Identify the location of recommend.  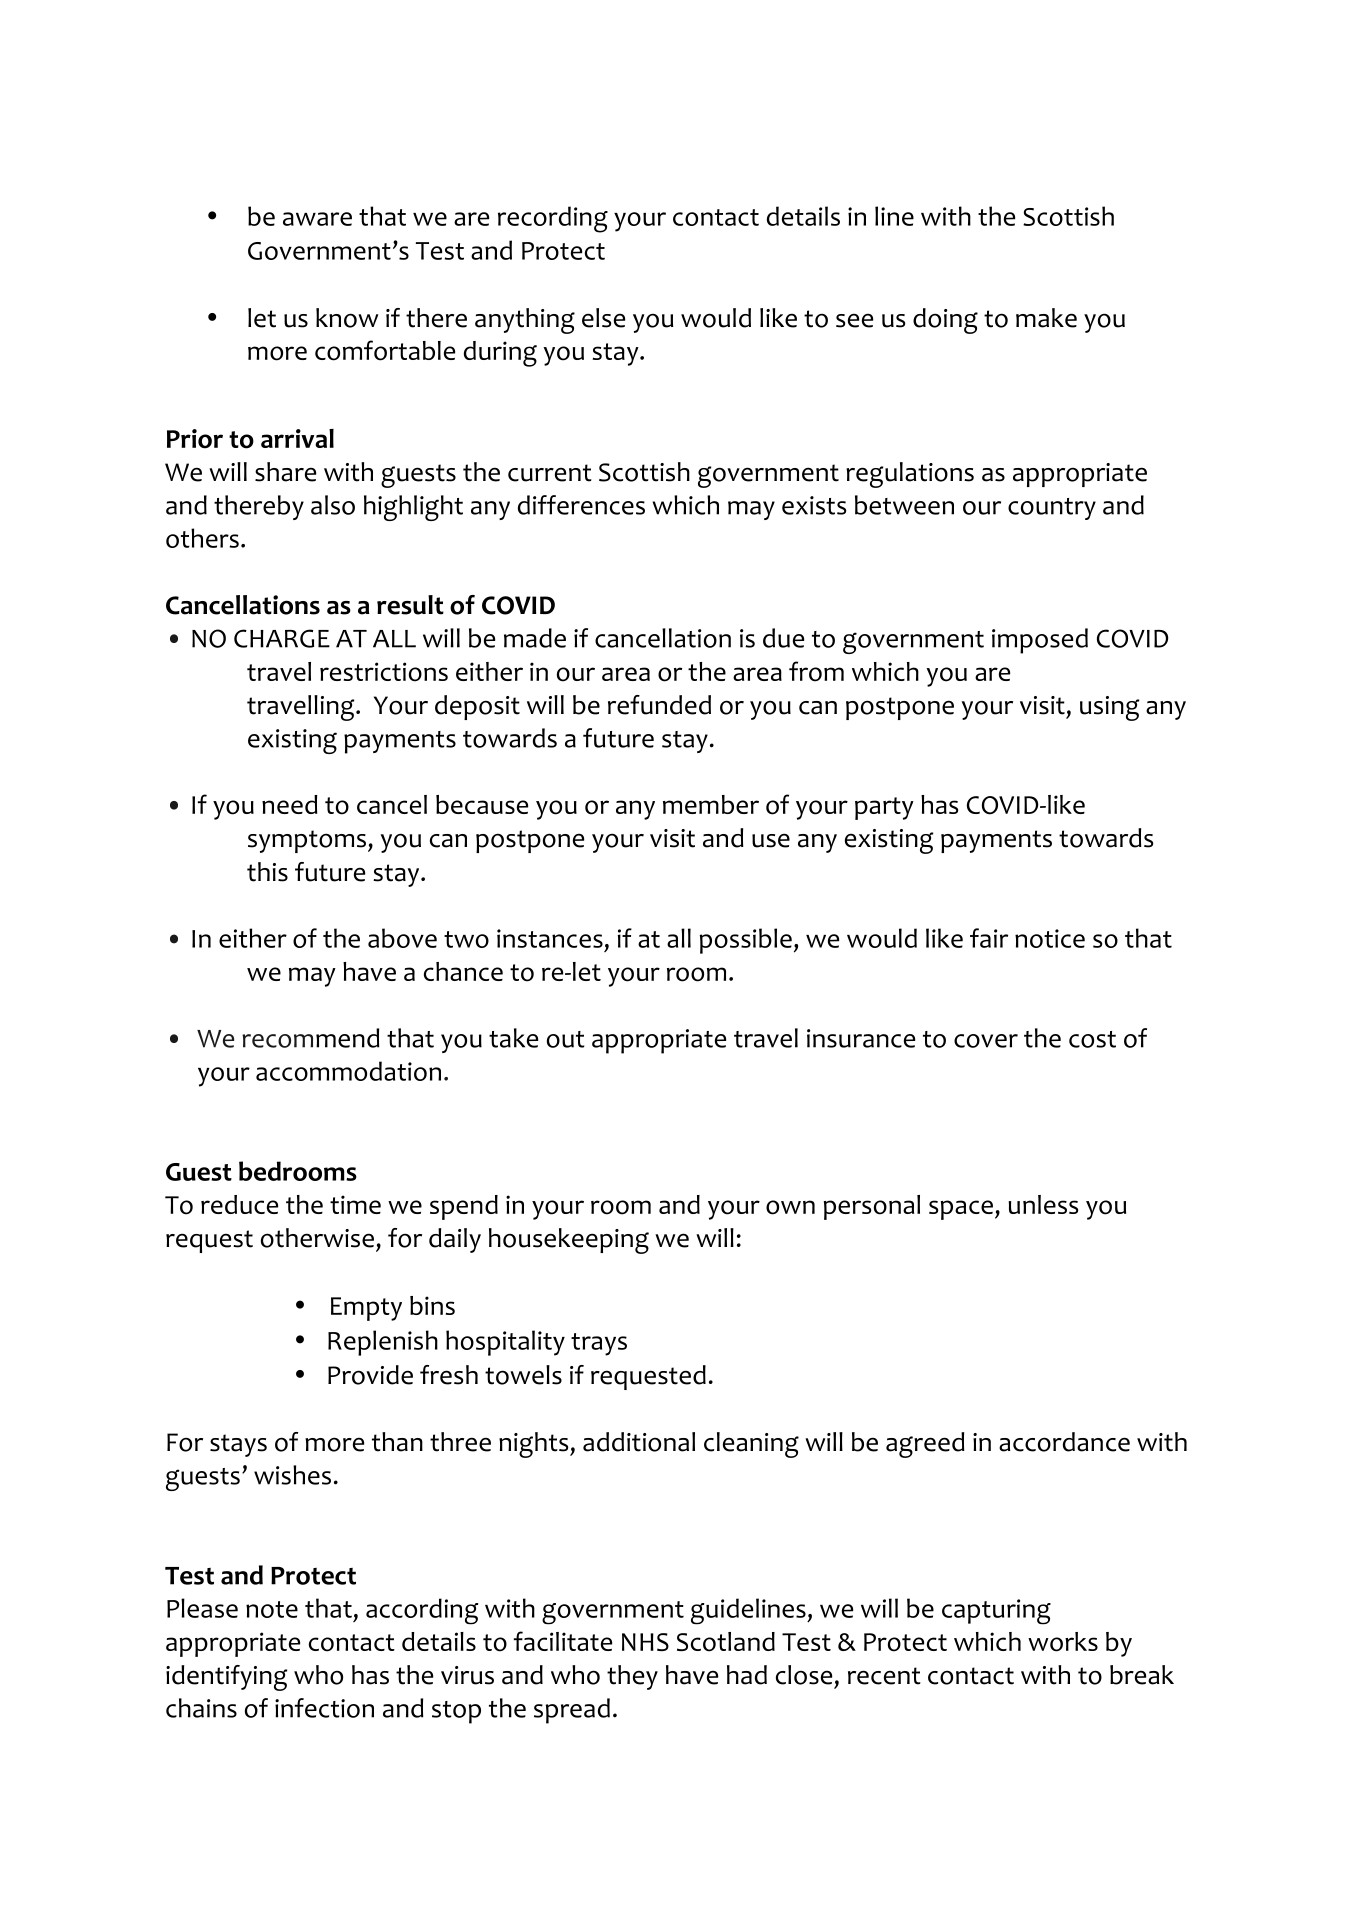
(311, 1038).
